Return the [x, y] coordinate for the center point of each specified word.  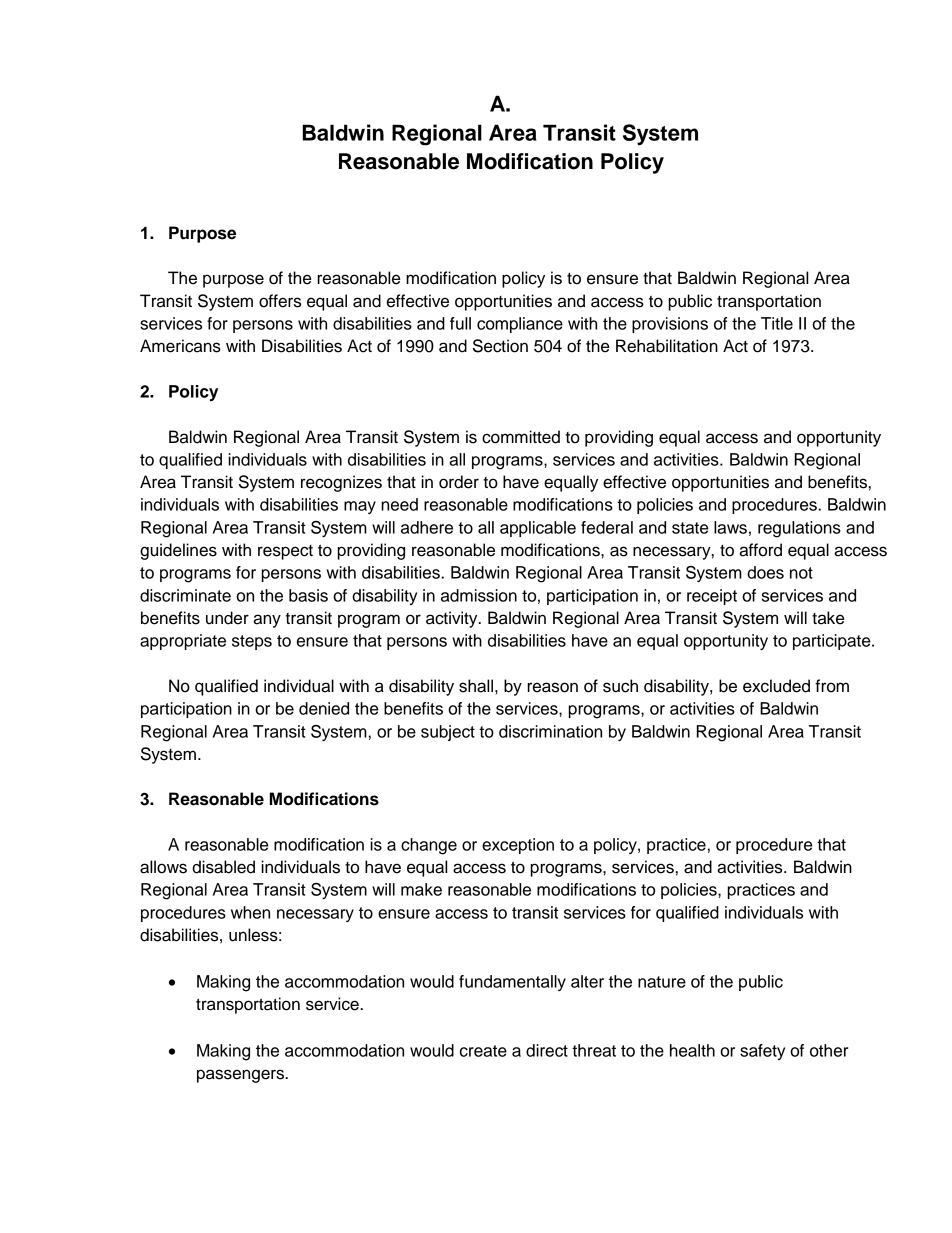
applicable [538, 529]
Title [777, 323]
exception [518, 846]
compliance [520, 325]
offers [280, 301]
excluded [776, 686]
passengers [242, 1076]
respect [285, 552]
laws [730, 527]
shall [476, 686]
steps [252, 642]
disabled [223, 867]
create [483, 1051]
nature [662, 982]
